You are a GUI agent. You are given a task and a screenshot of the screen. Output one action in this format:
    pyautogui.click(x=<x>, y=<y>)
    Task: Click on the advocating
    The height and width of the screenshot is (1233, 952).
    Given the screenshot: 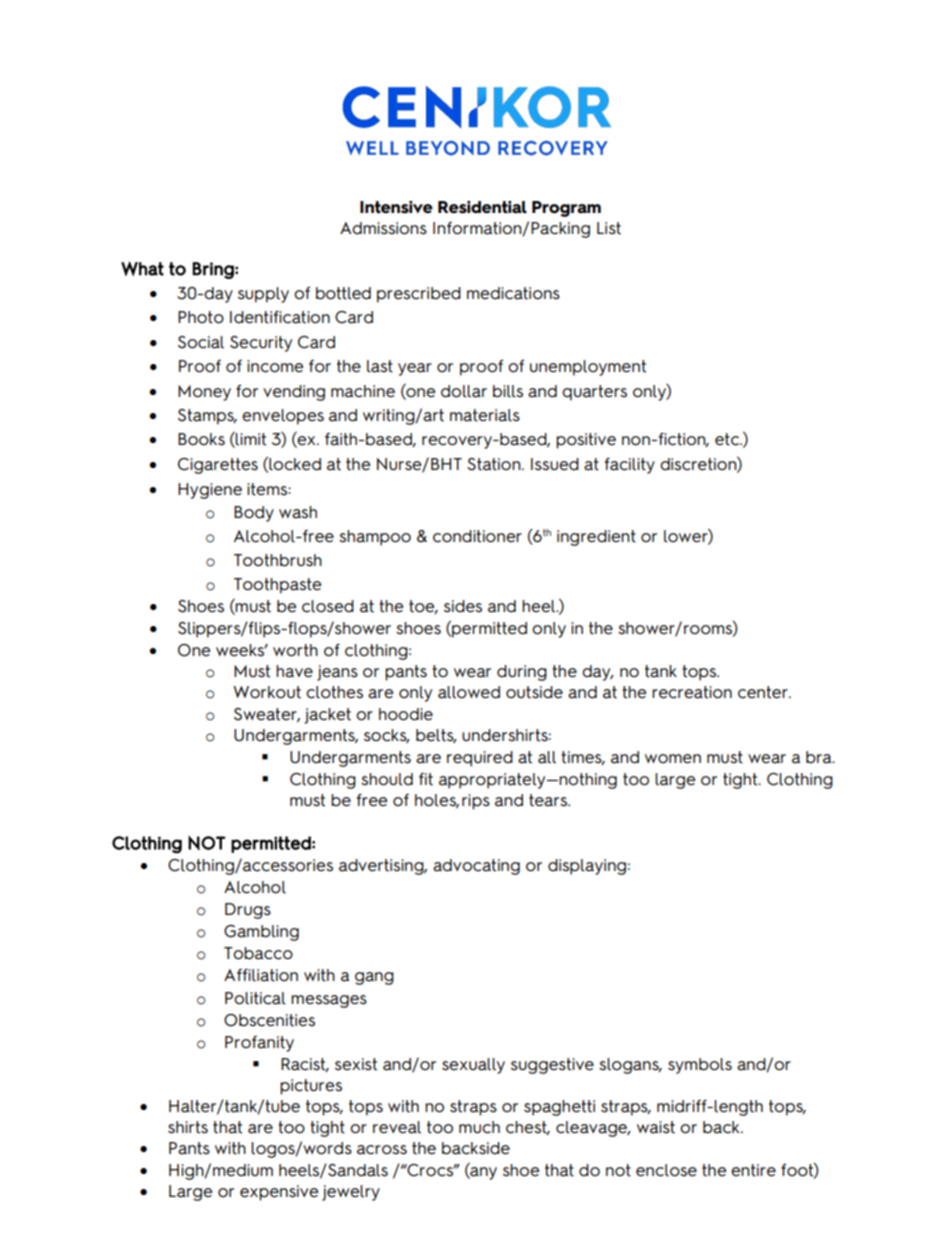 What is the action you would take?
    pyautogui.click(x=476, y=867)
